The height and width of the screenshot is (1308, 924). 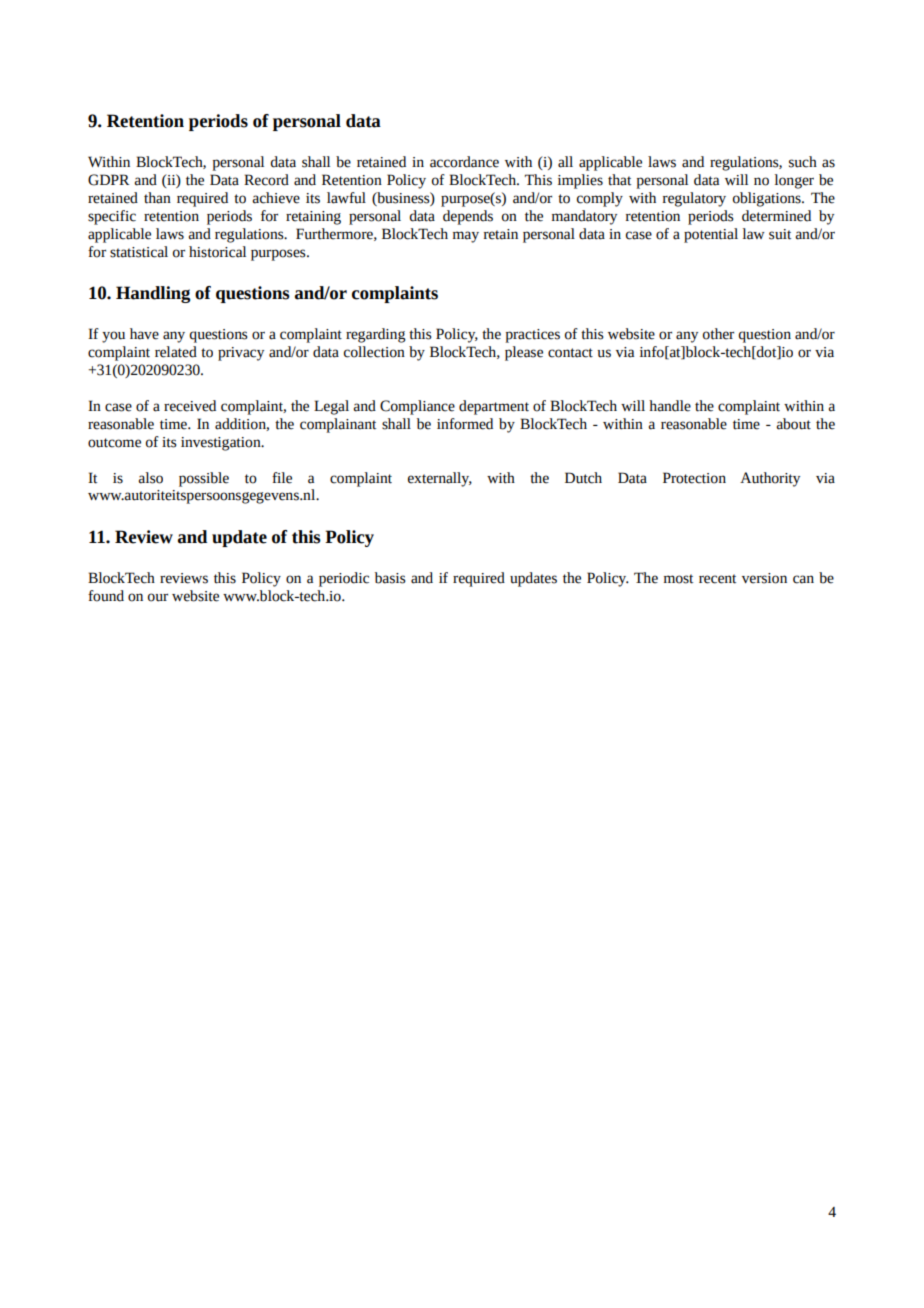 I want to click on received, so click(x=190, y=406).
